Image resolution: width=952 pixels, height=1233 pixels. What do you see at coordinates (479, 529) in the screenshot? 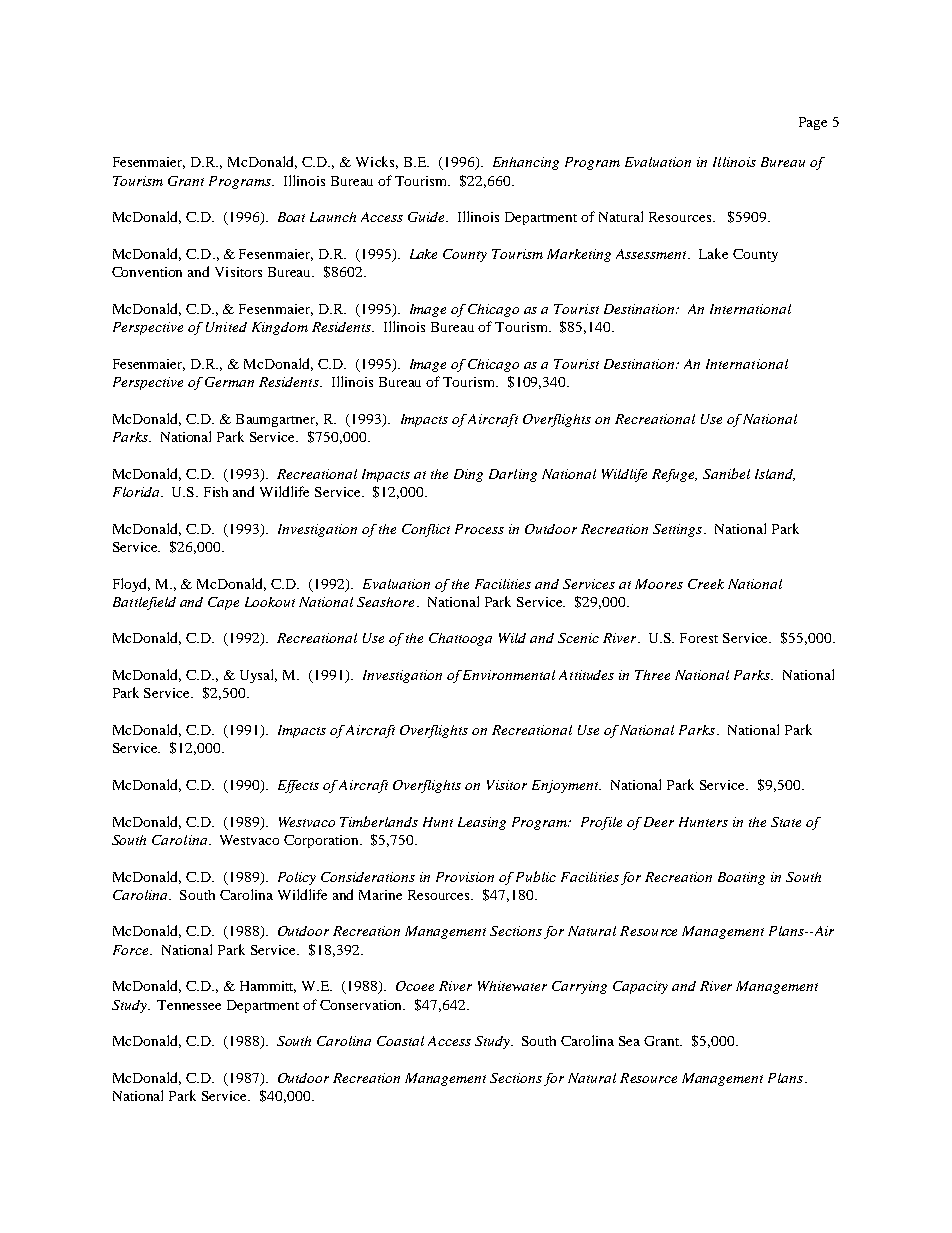
I see `Process` at bounding box center [479, 529].
